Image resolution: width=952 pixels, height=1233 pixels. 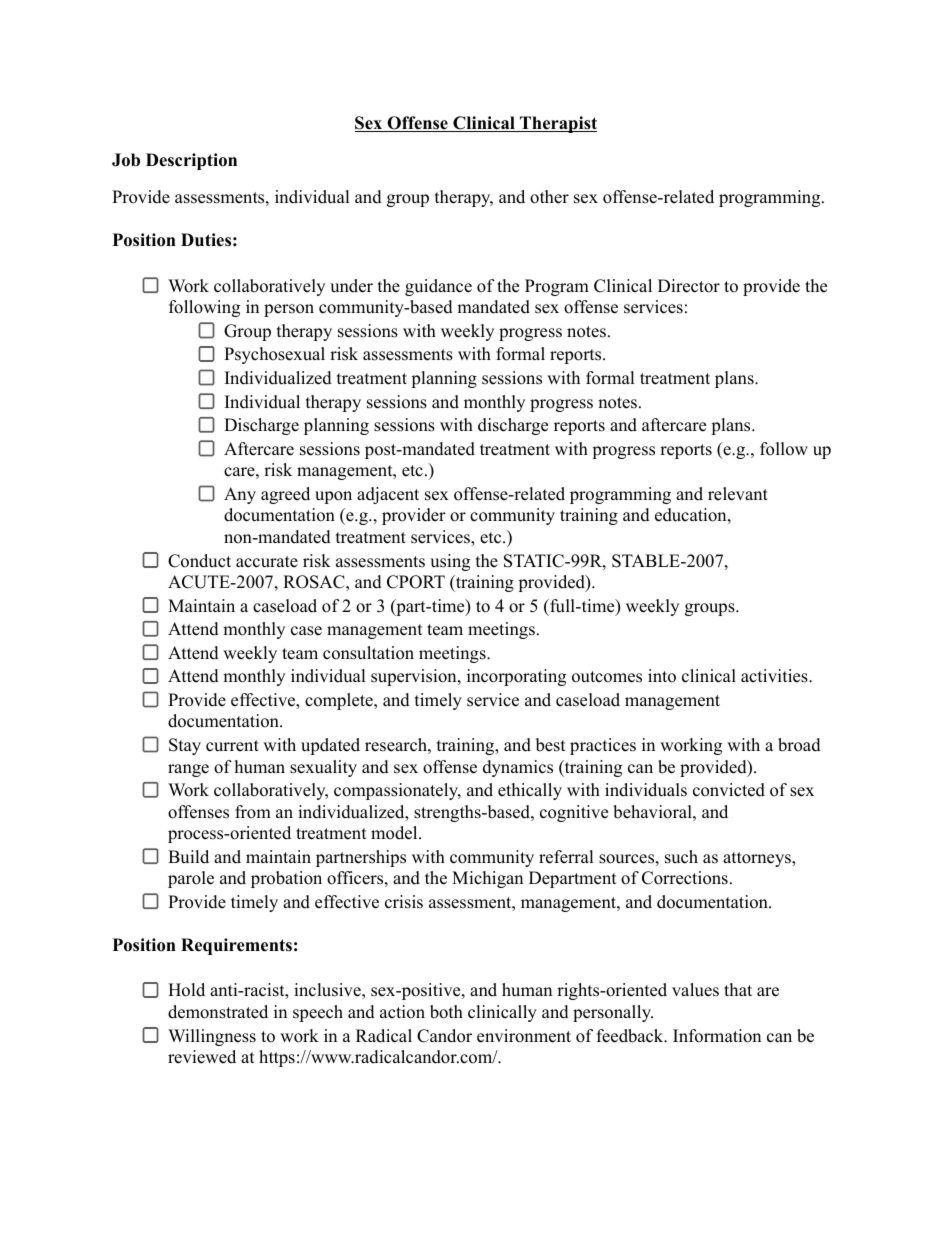 What do you see at coordinates (446, 1012) in the screenshot?
I see `both` at bounding box center [446, 1012].
